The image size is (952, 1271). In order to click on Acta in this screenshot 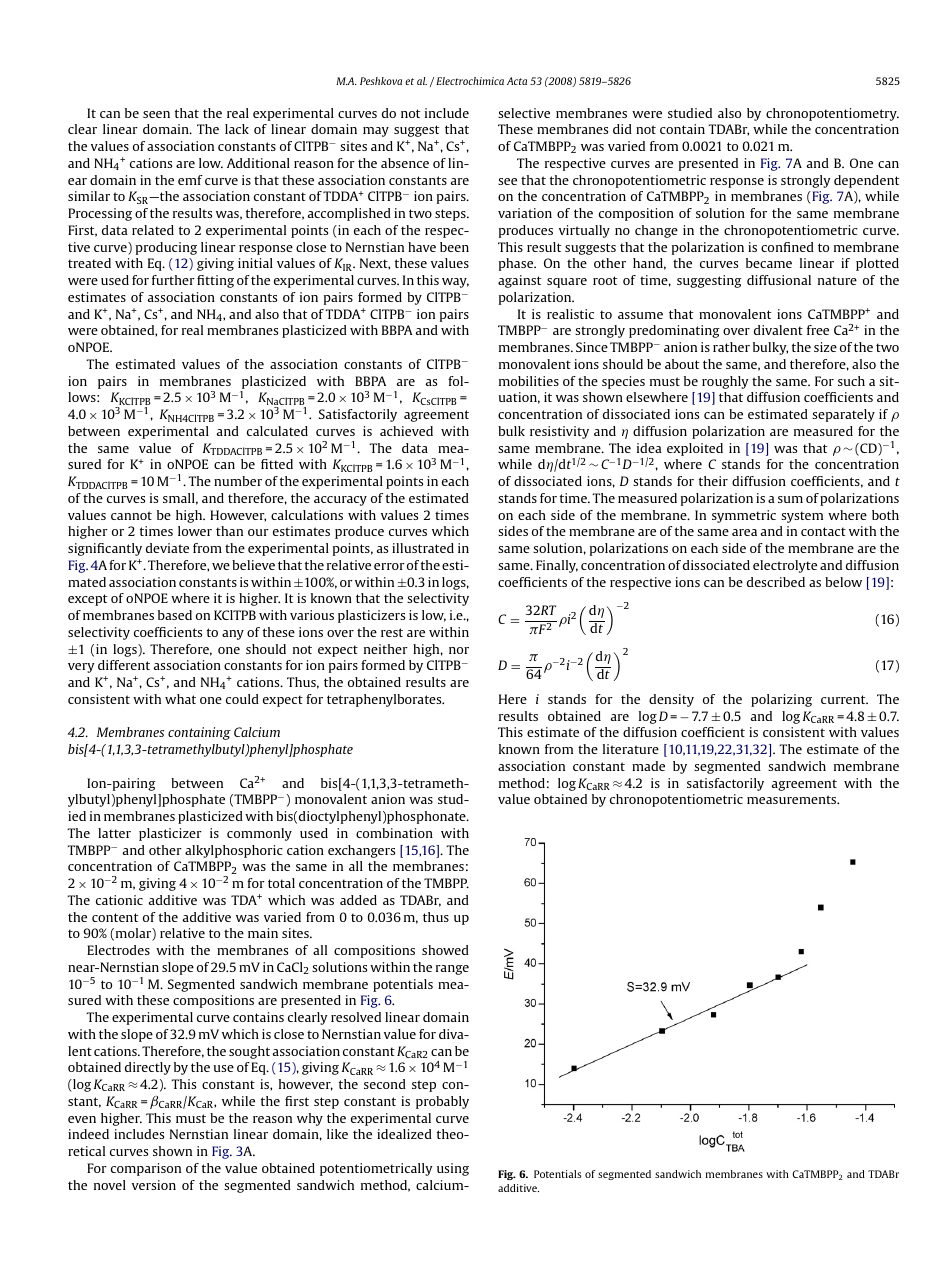, I will do `click(517, 81)`.
